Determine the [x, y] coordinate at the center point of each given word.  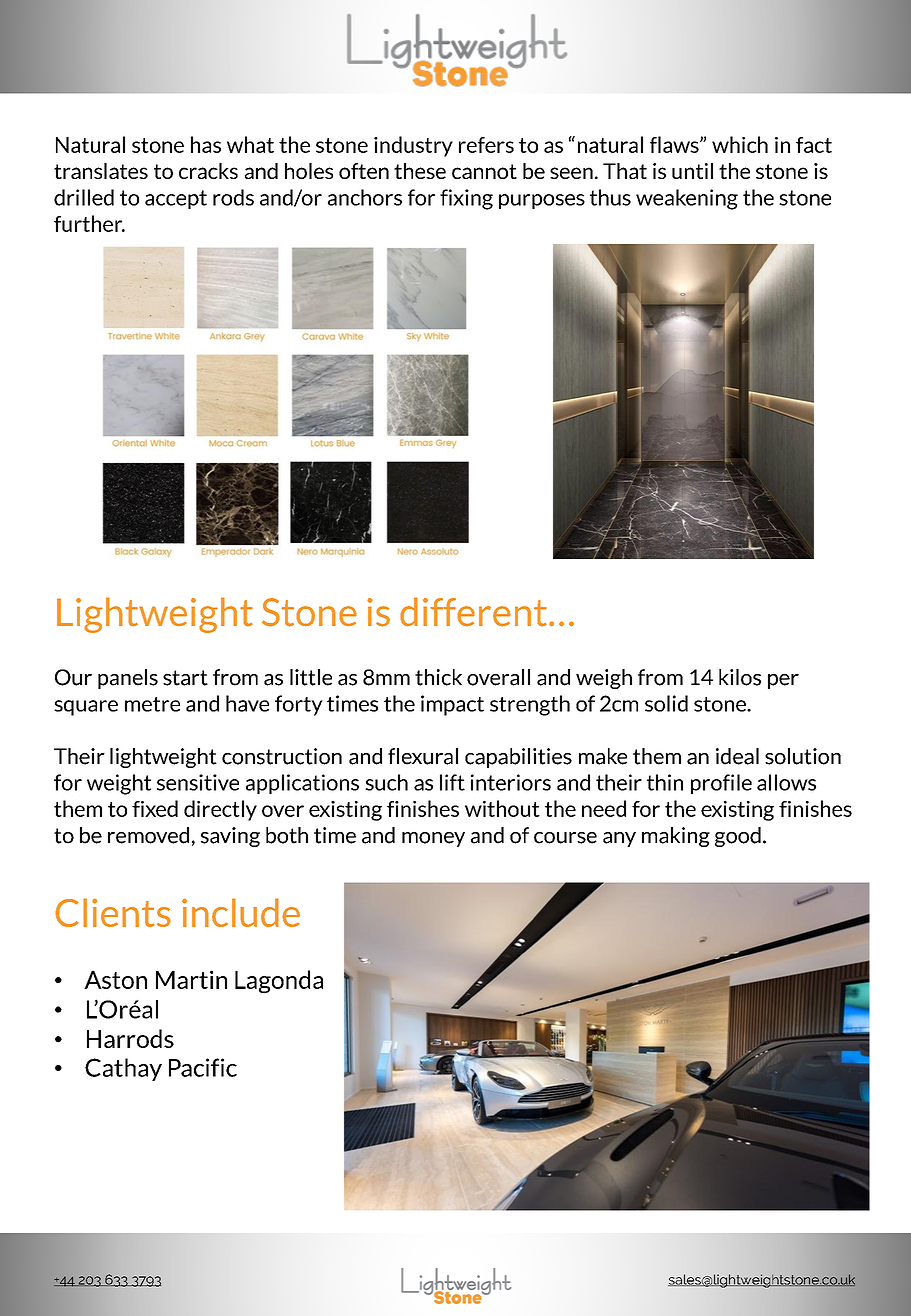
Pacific [203, 1067]
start [185, 678]
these [420, 171]
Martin [191, 979]
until [692, 171]
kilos [740, 677]
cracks [208, 171]
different [473, 612]
